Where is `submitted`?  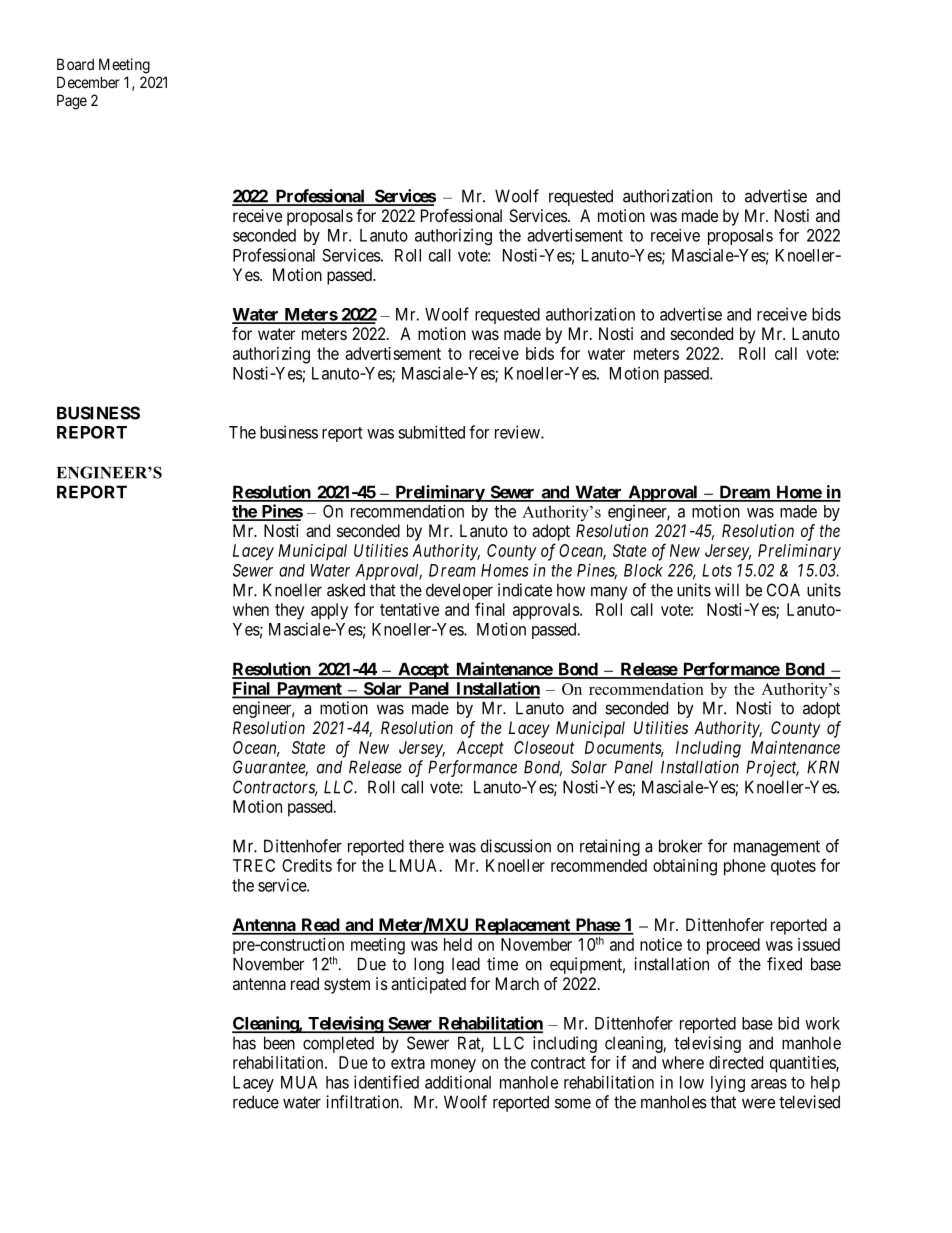
submitted is located at coordinates (431, 432).
